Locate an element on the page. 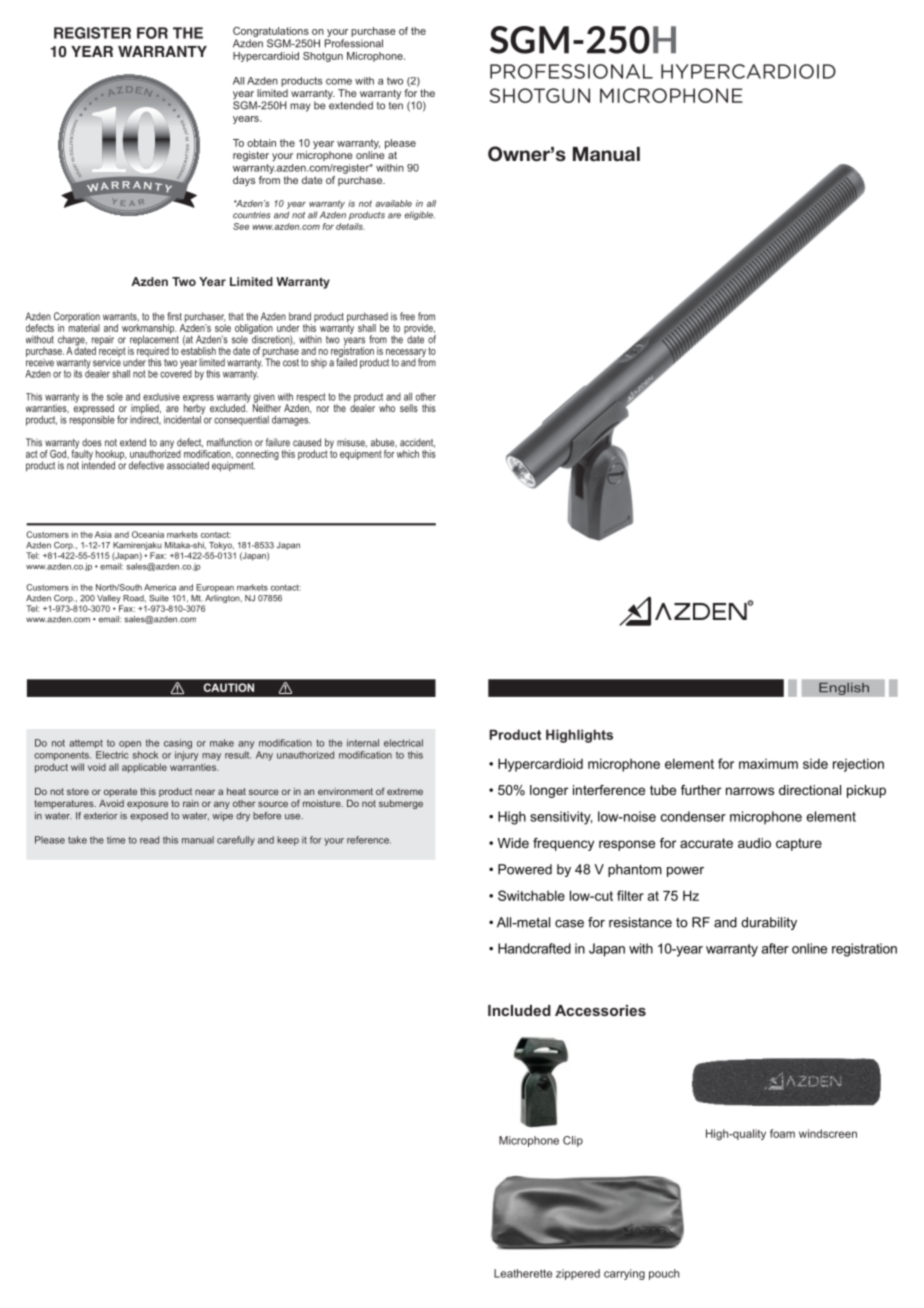 This page has height=1308, width=924. Suite is located at coordinates (159, 598).
